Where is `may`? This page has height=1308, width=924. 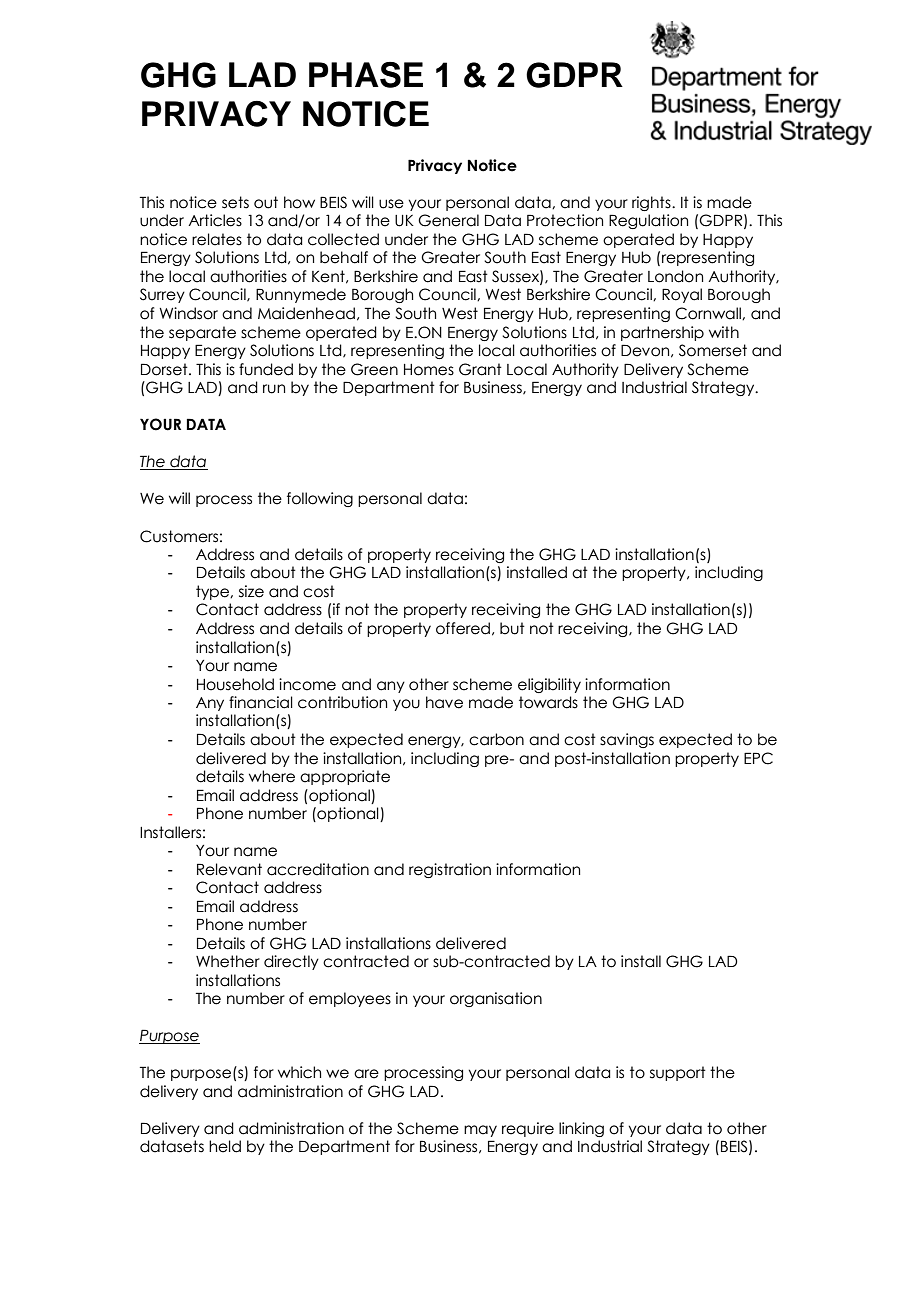
may is located at coordinates (480, 1131).
